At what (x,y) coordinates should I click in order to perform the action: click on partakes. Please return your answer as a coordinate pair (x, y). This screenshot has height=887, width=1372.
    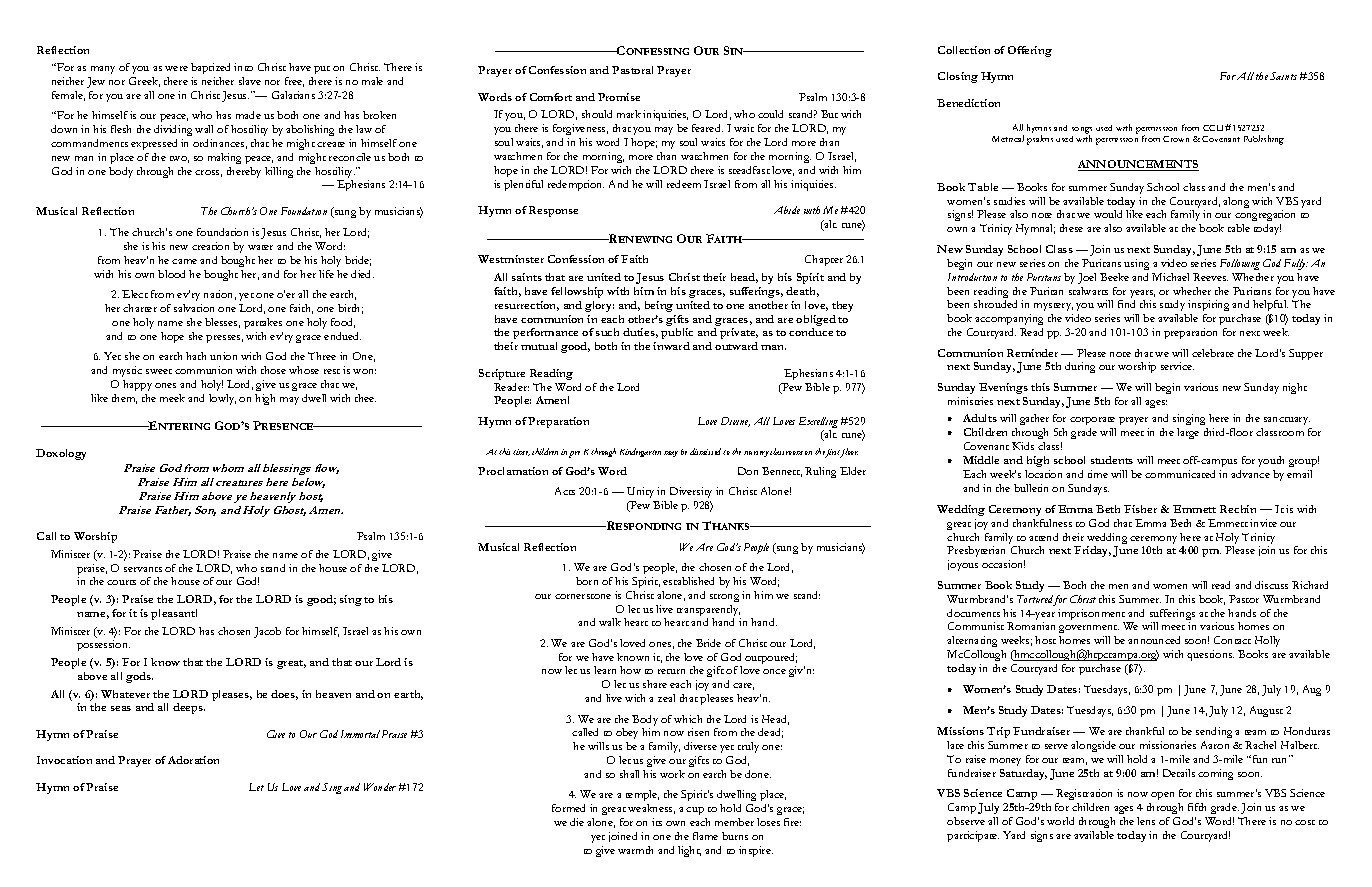
    Looking at the image, I should click on (263, 323).
